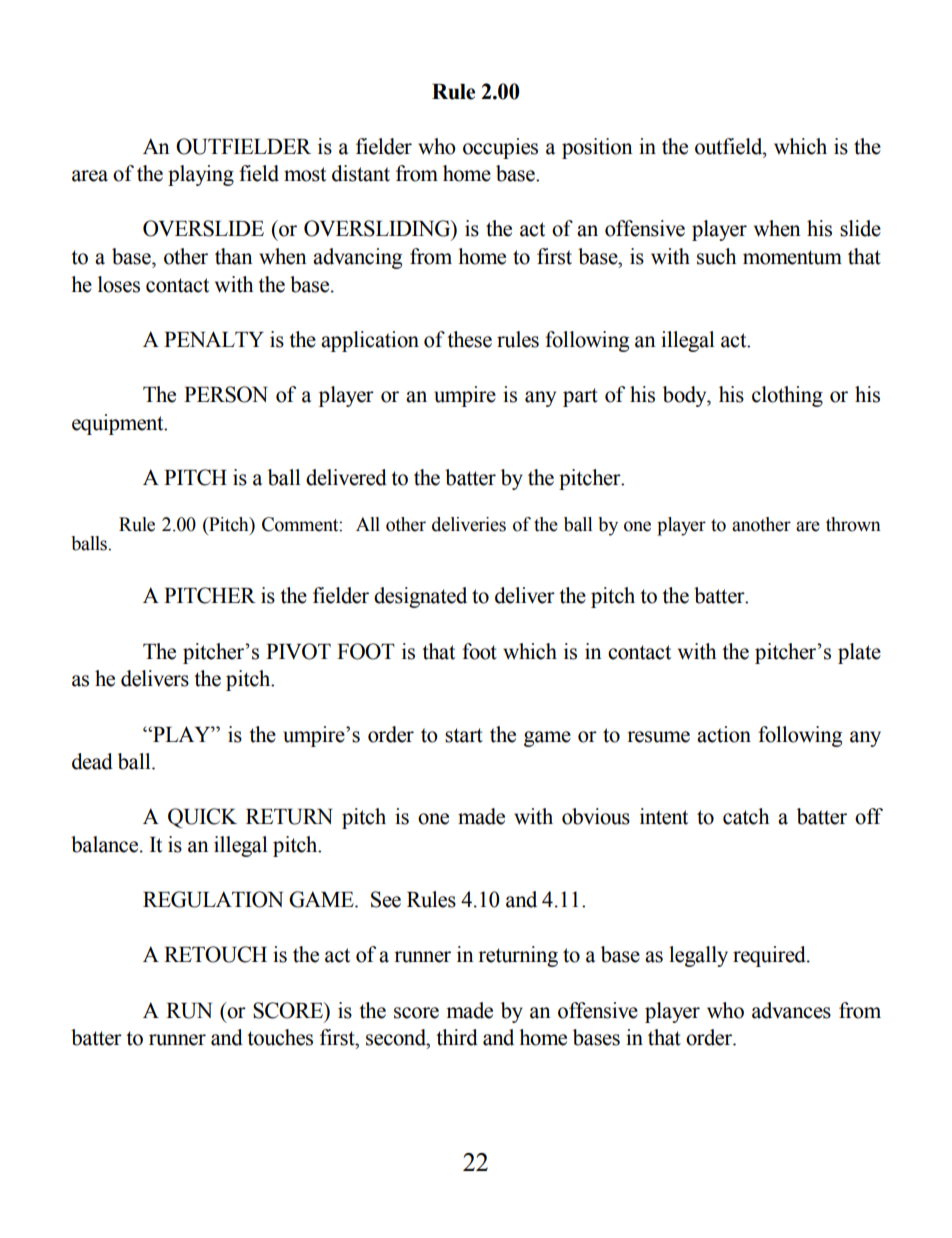  Describe the element at coordinates (92, 761) in the image. I see `dead` at that location.
